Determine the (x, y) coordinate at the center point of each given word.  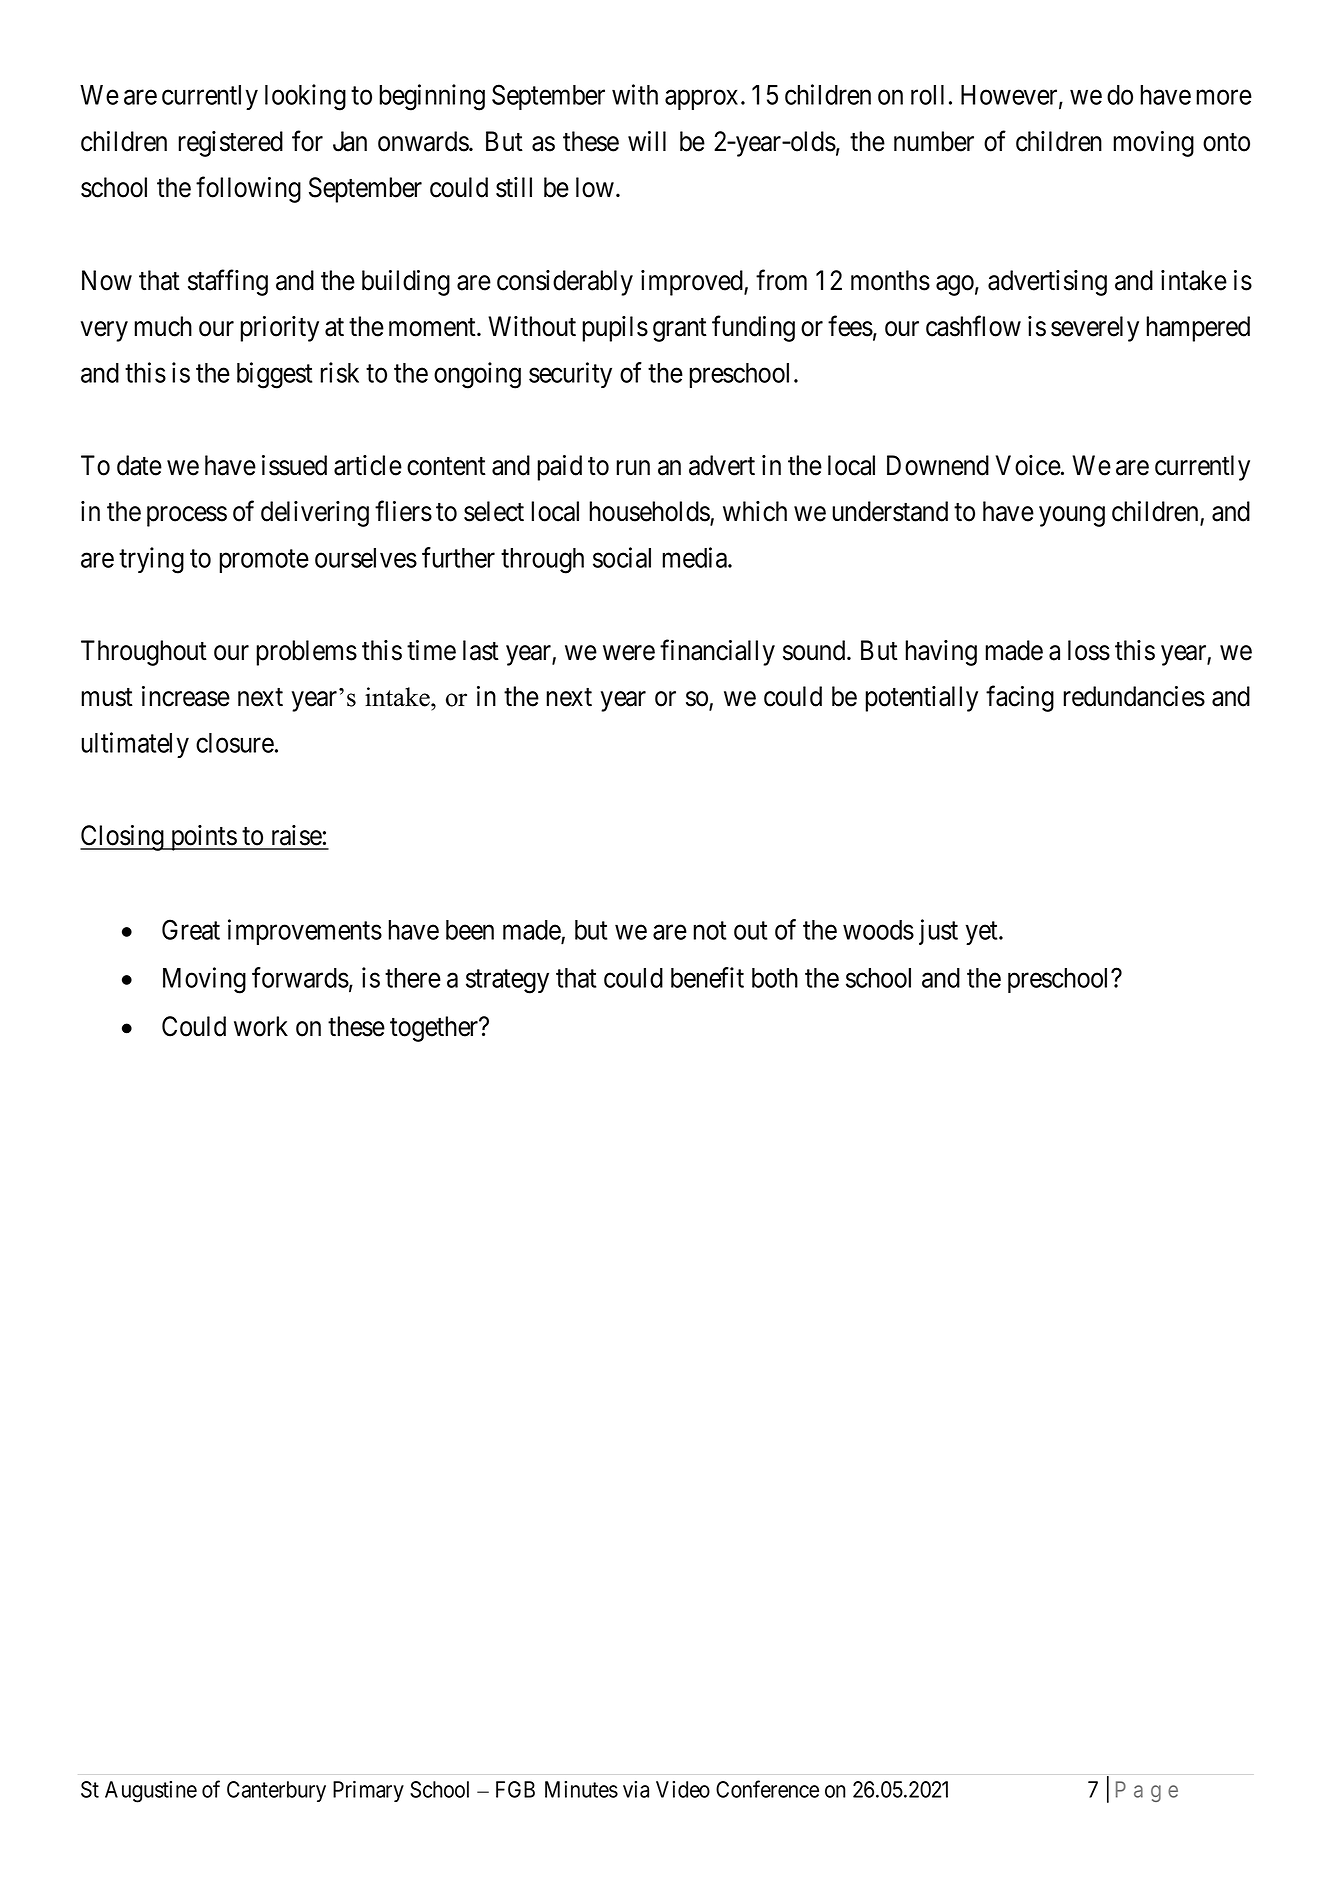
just (938, 932)
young (1072, 516)
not (709, 931)
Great (191, 929)
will (647, 141)
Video (683, 1789)
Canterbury (276, 1791)
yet (983, 933)
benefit (707, 977)
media (695, 557)
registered (230, 144)
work (261, 1026)
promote (264, 561)
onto (1226, 142)
